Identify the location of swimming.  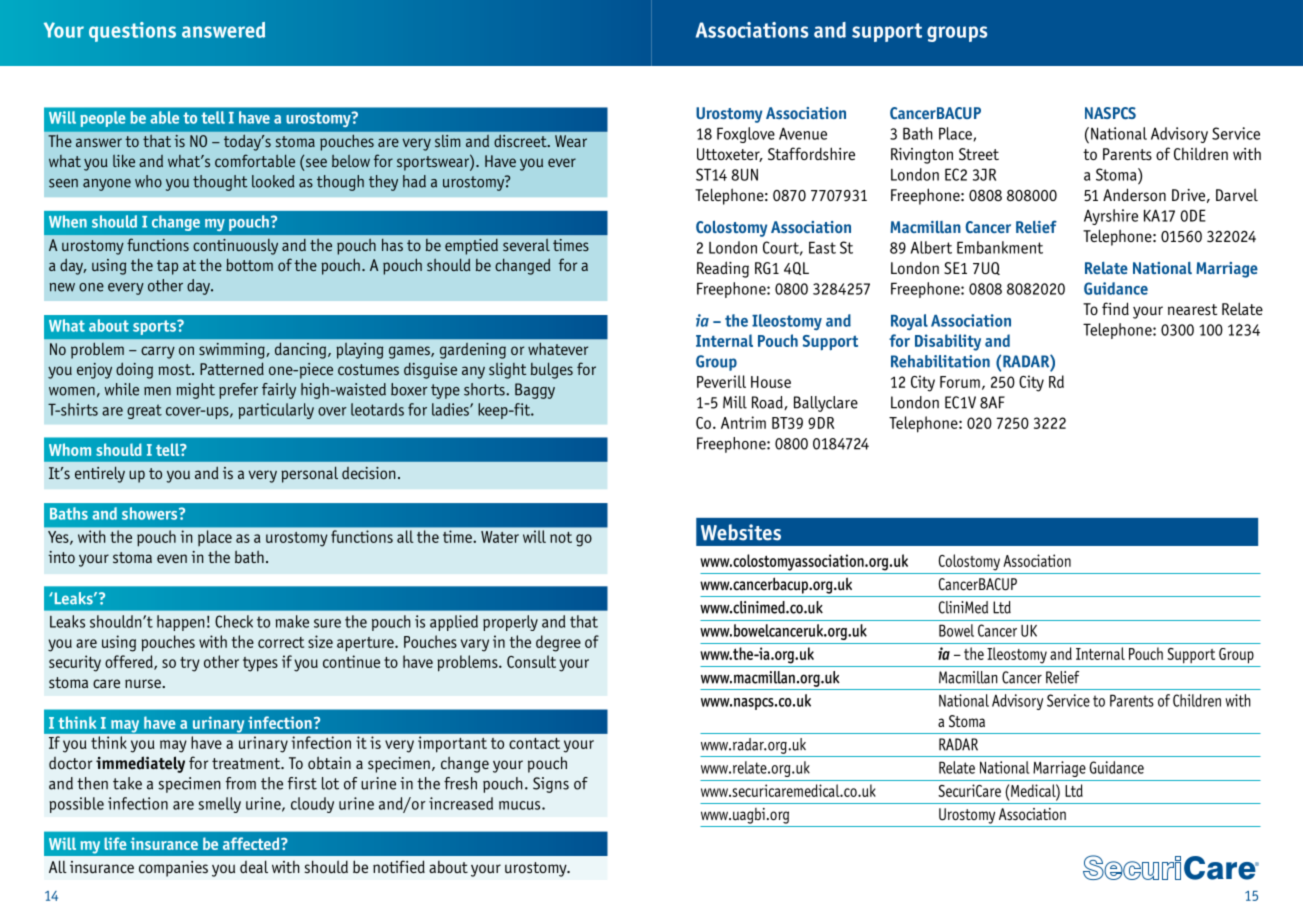
(232, 351).
